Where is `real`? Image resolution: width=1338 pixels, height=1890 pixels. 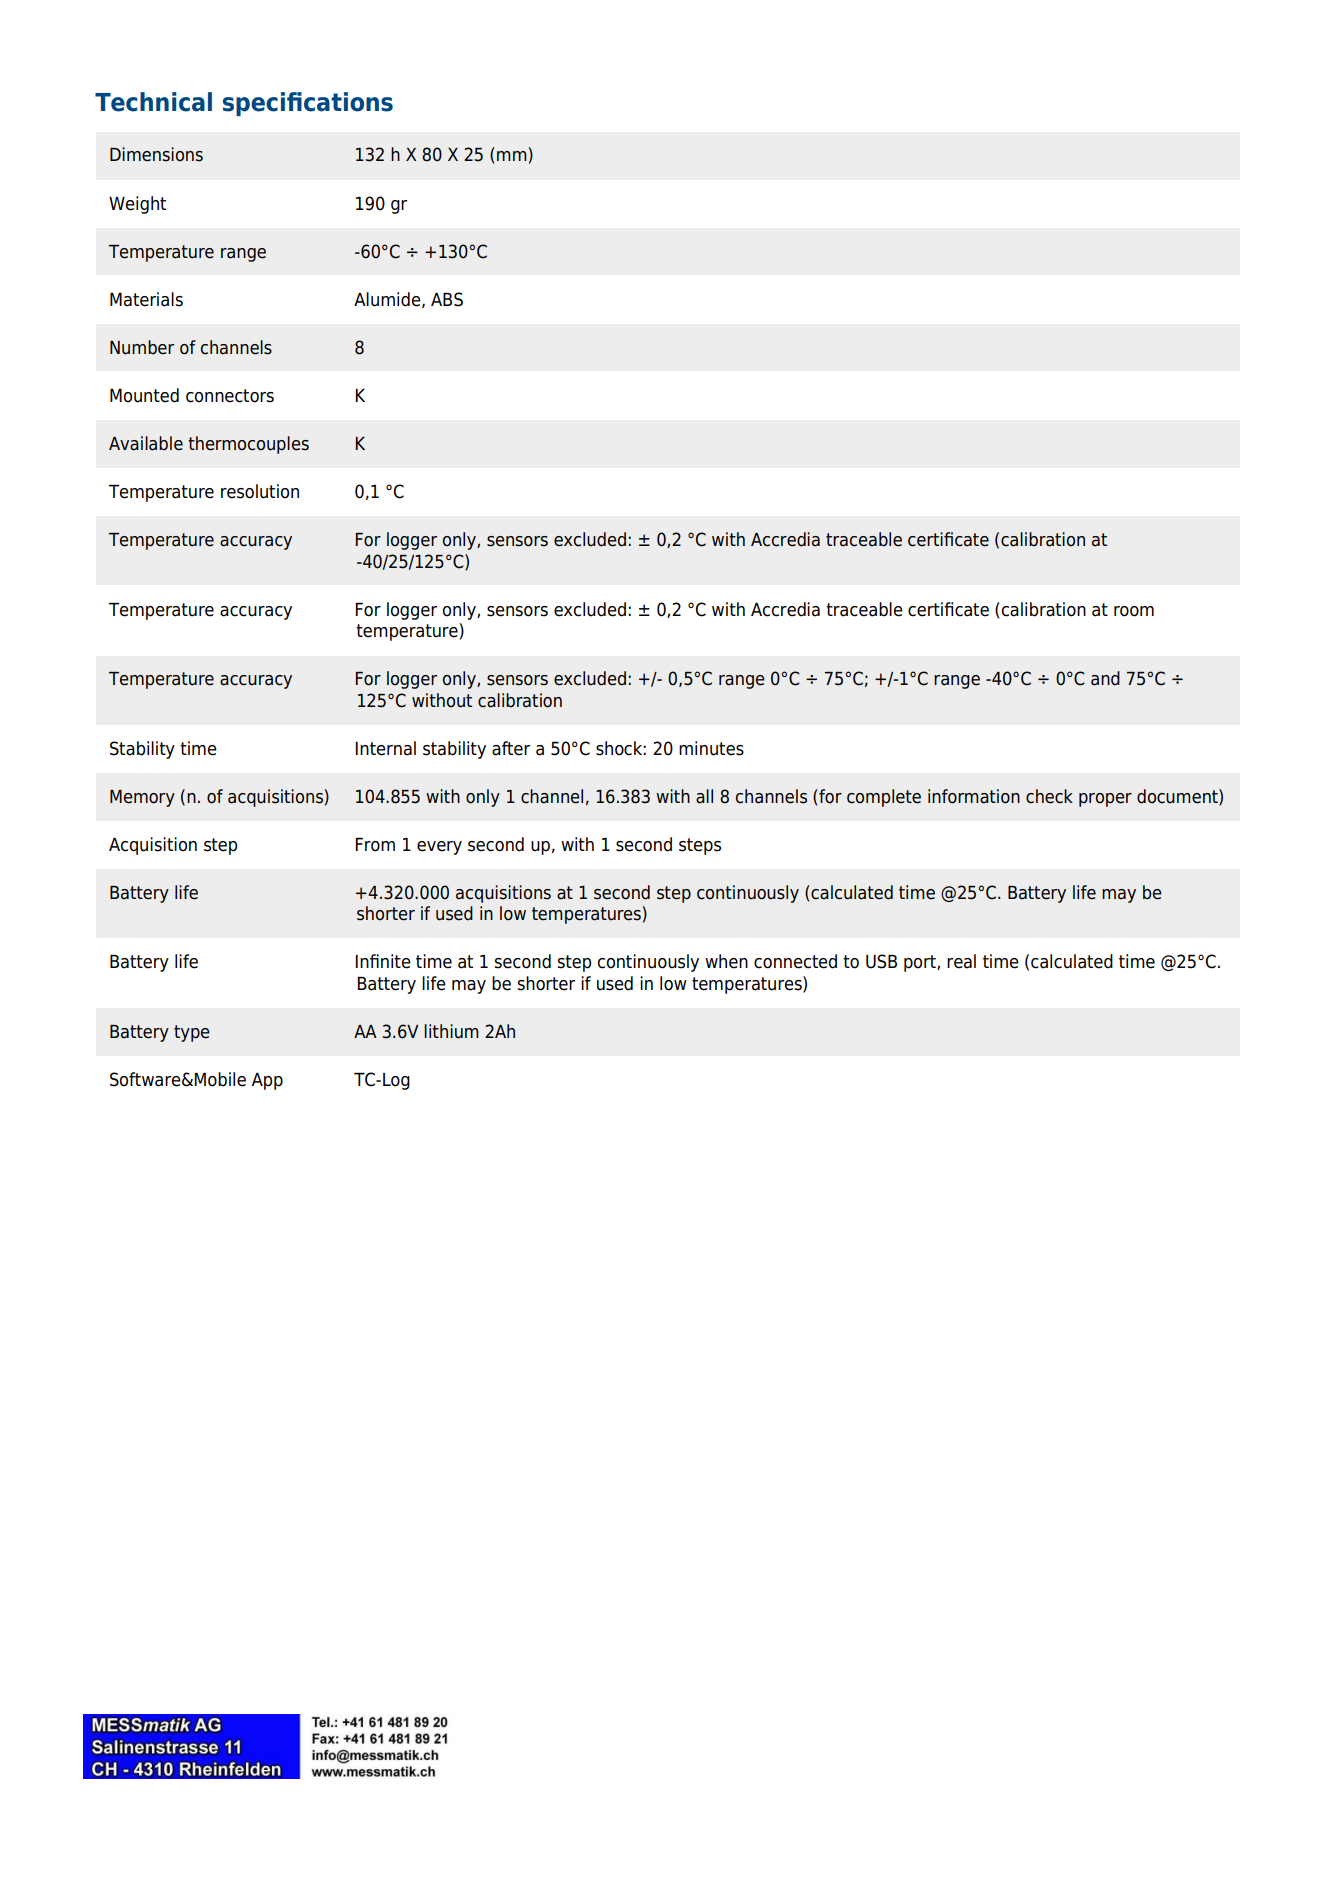
real is located at coordinates (961, 961).
